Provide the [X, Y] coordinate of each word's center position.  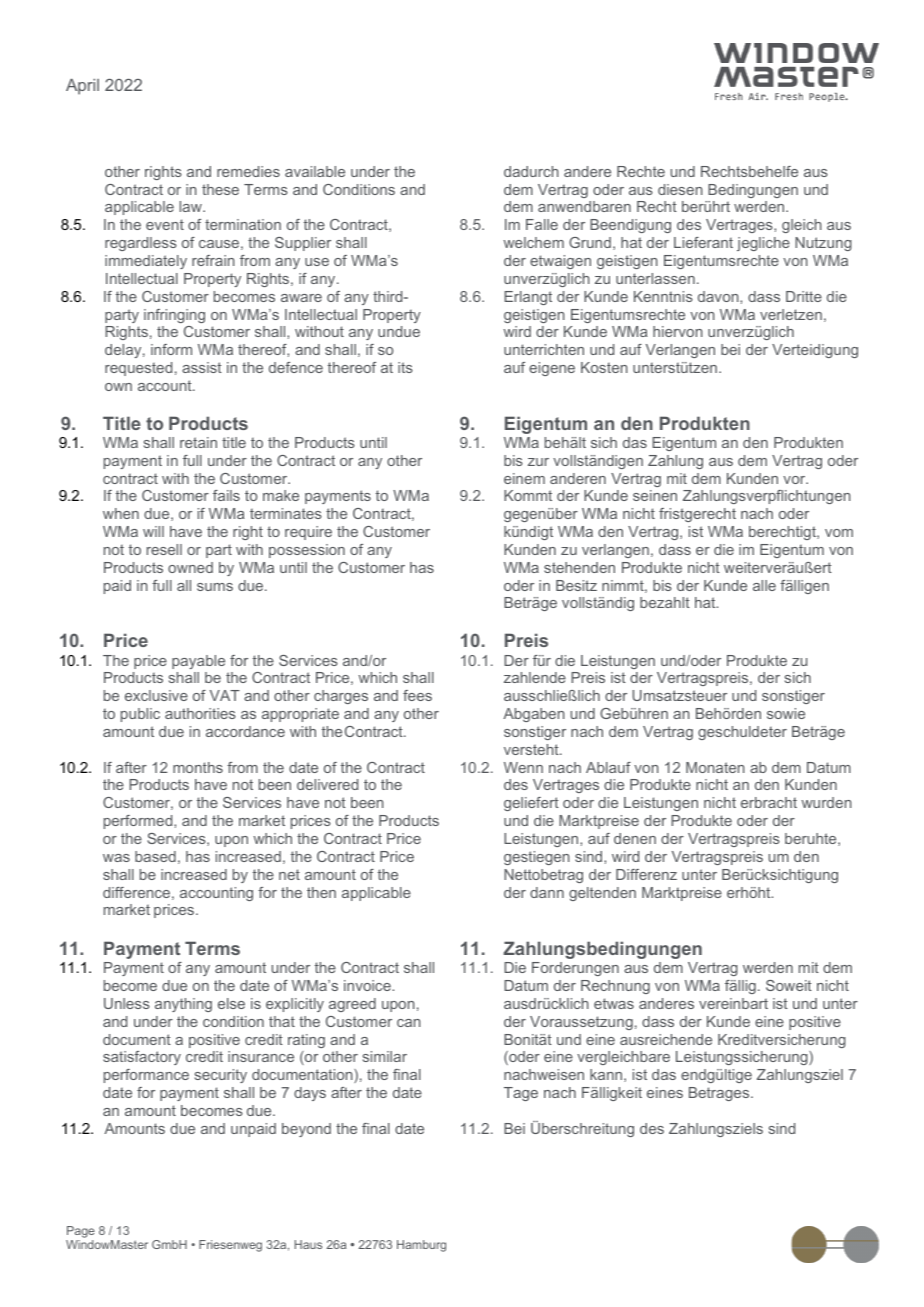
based [155, 856]
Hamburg [421, 1246]
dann [547, 892]
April [82, 87]
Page [81, 1232]
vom [839, 533]
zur [538, 462]
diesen [680, 189]
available [315, 171]
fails [226, 495]
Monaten [715, 767]
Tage [521, 1094]
